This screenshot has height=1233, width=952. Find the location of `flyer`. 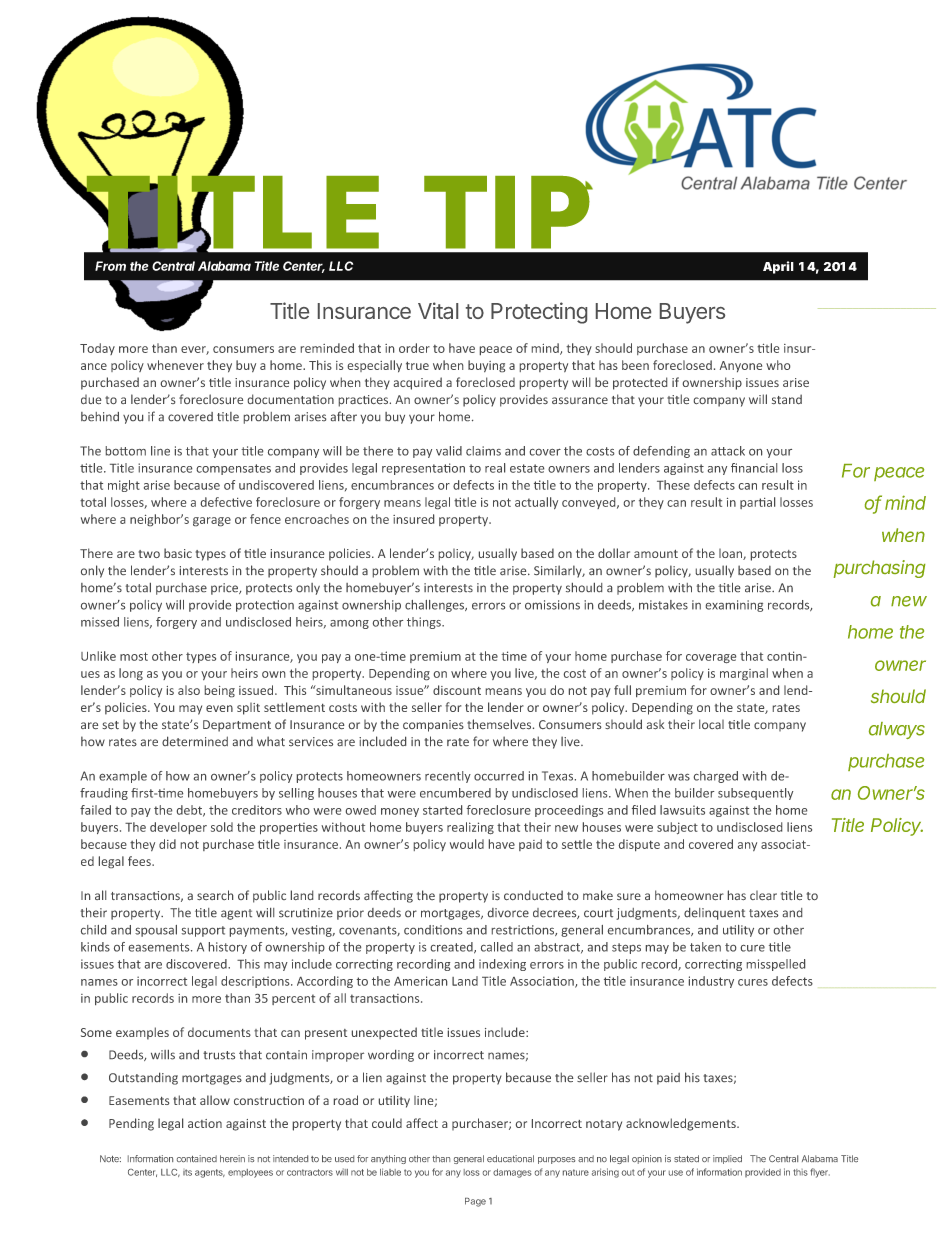

flyer is located at coordinates (820, 1173).
